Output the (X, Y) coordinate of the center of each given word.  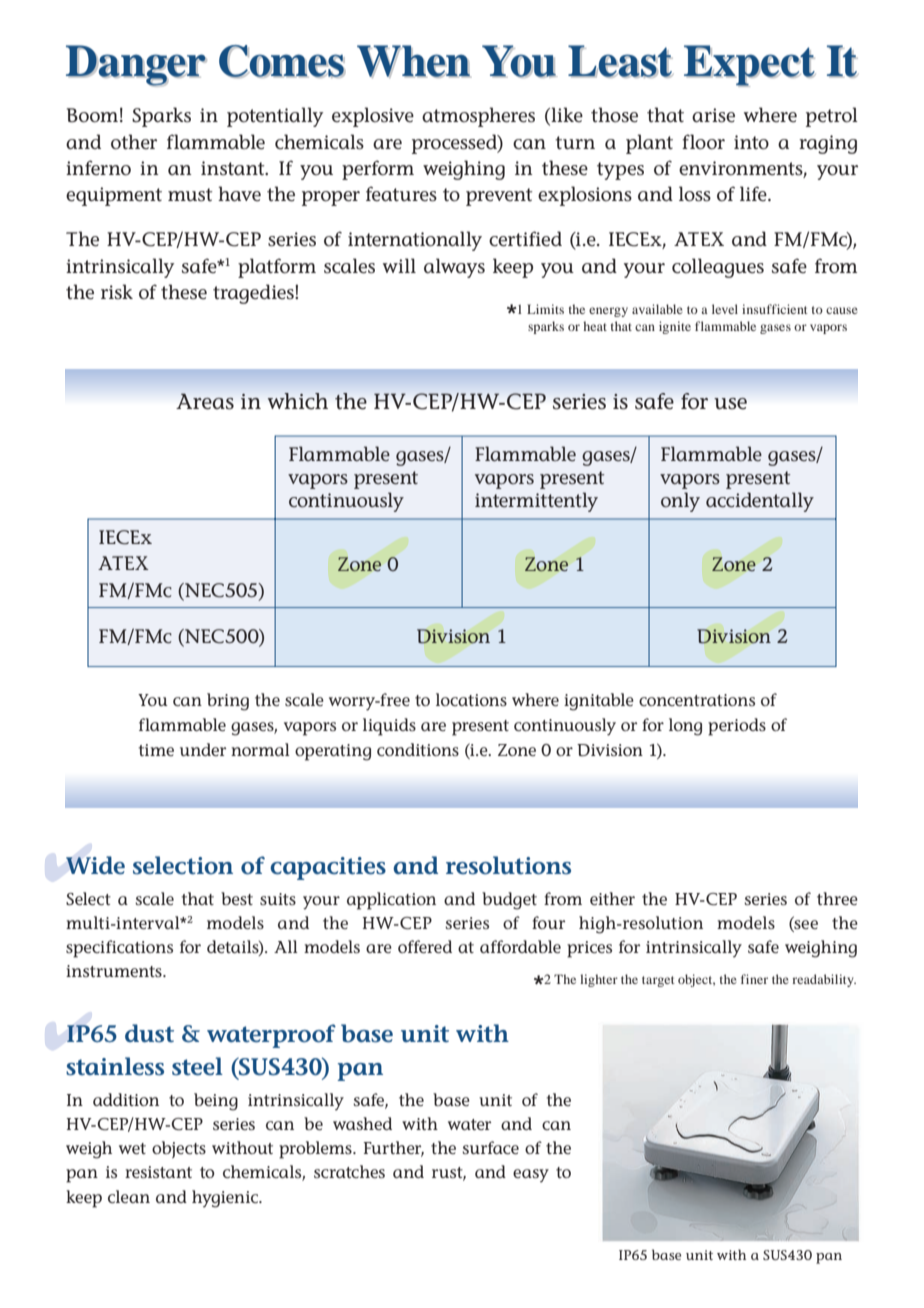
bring (228, 702)
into (751, 142)
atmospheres (478, 117)
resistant (158, 1172)
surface (490, 1147)
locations (471, 699)
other (134, 142)
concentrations (697, 700)
